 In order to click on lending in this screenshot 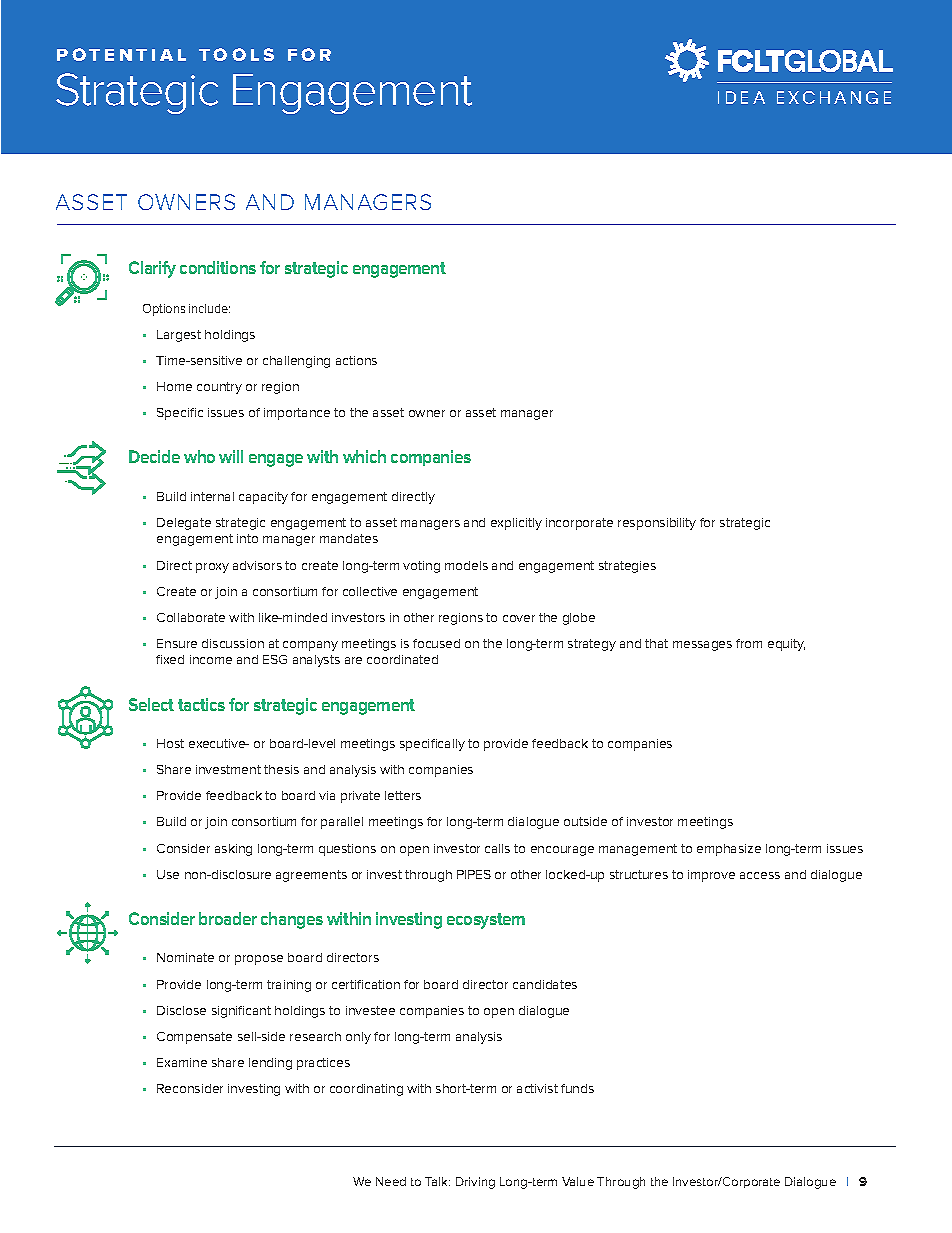, I will do `click(270, 1064)`.
